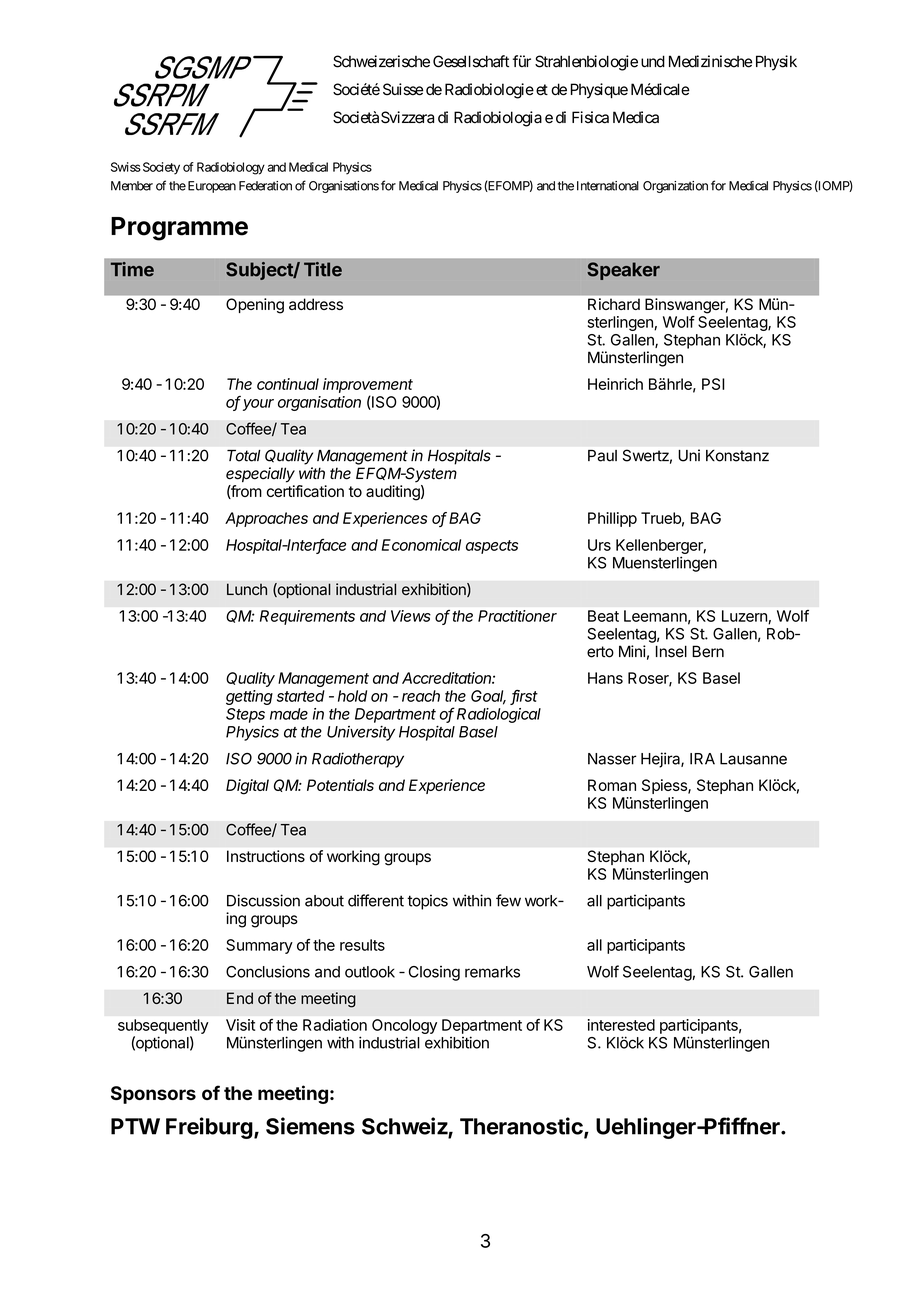 The height and width of the document is (1308, 924). Describe the element at coordinates (247, 787) in the document. I see `Digital` at that location.
